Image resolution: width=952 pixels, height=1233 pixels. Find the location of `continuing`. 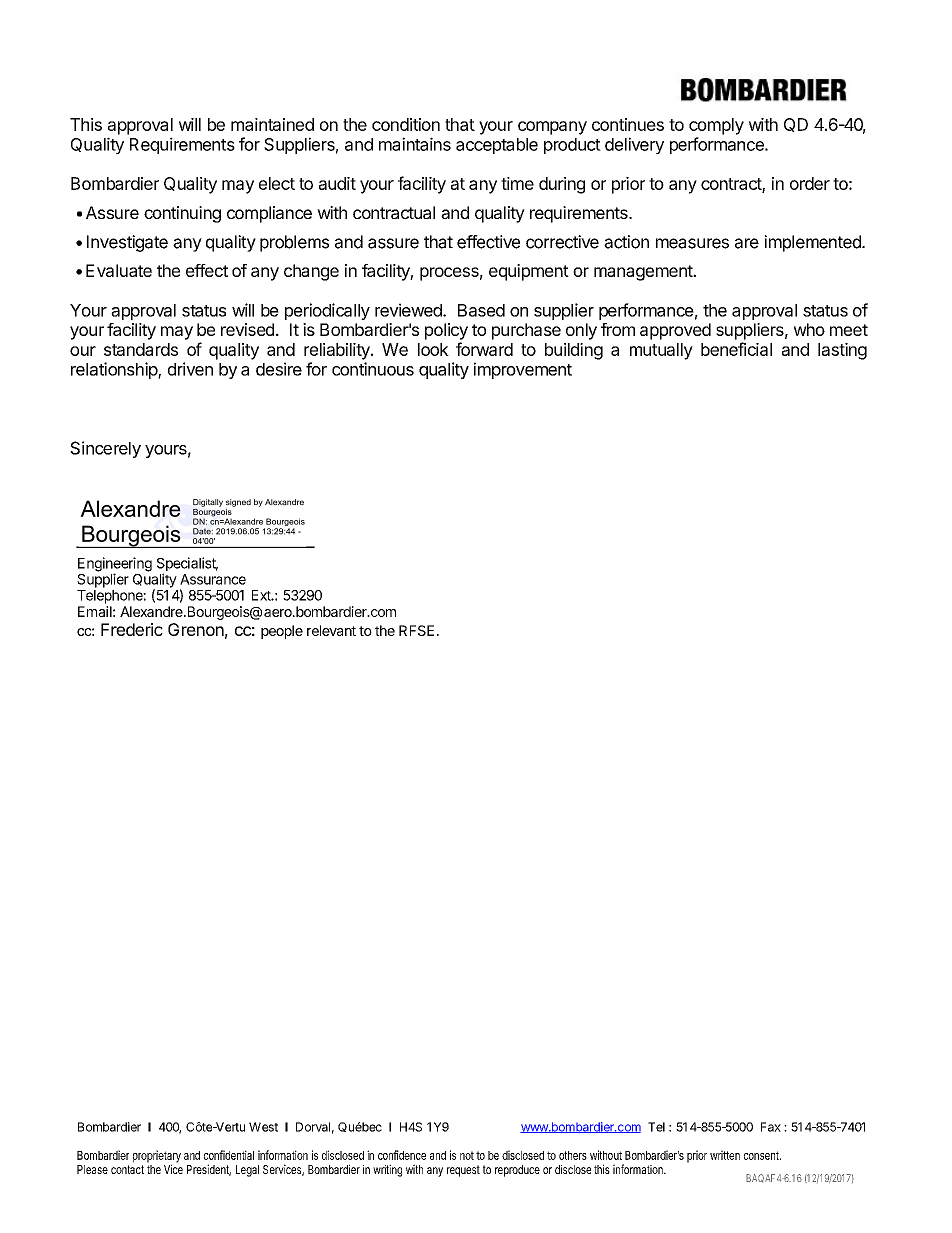

continuing is located at coordinates (182, 214).
